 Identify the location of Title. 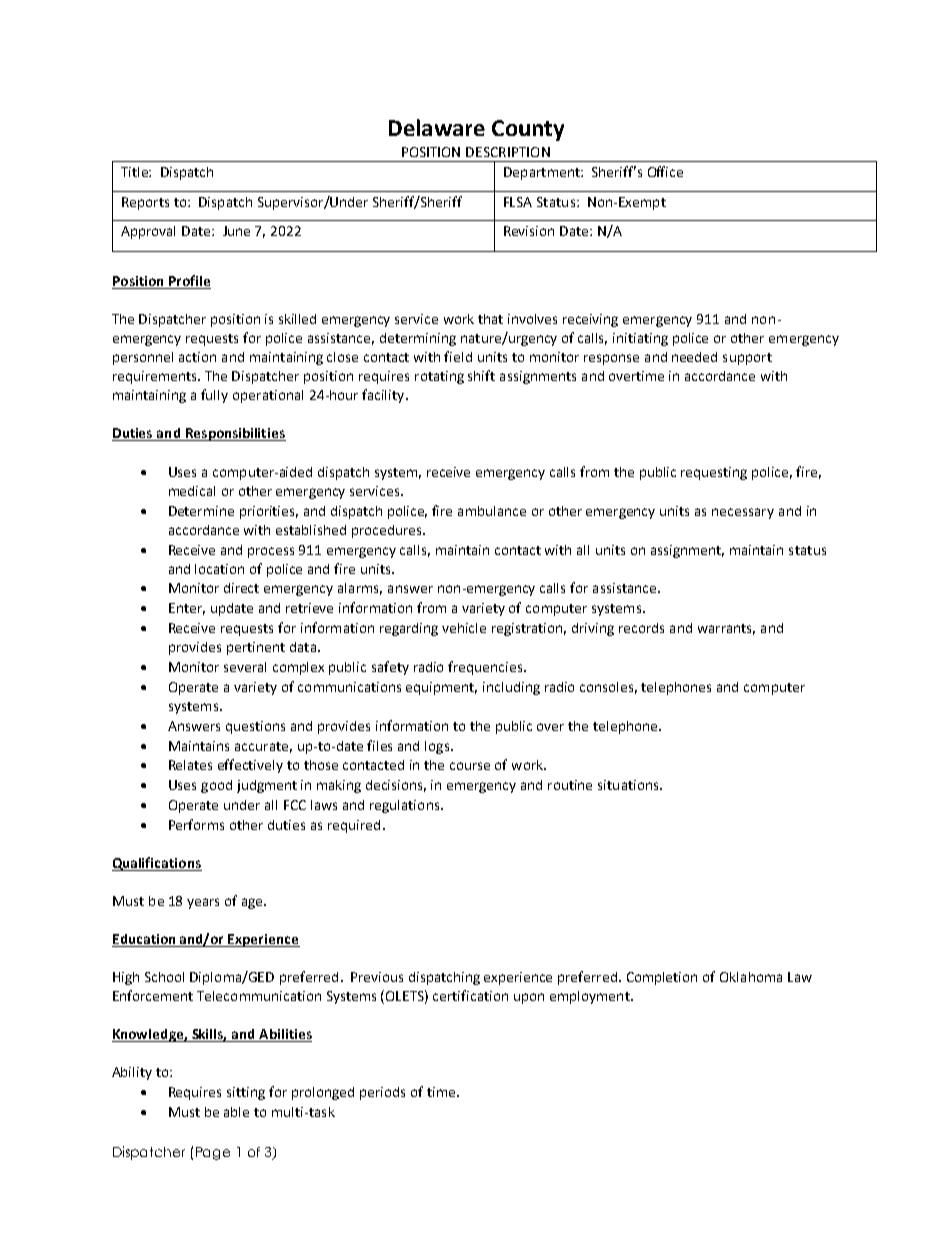
(135, 172).
